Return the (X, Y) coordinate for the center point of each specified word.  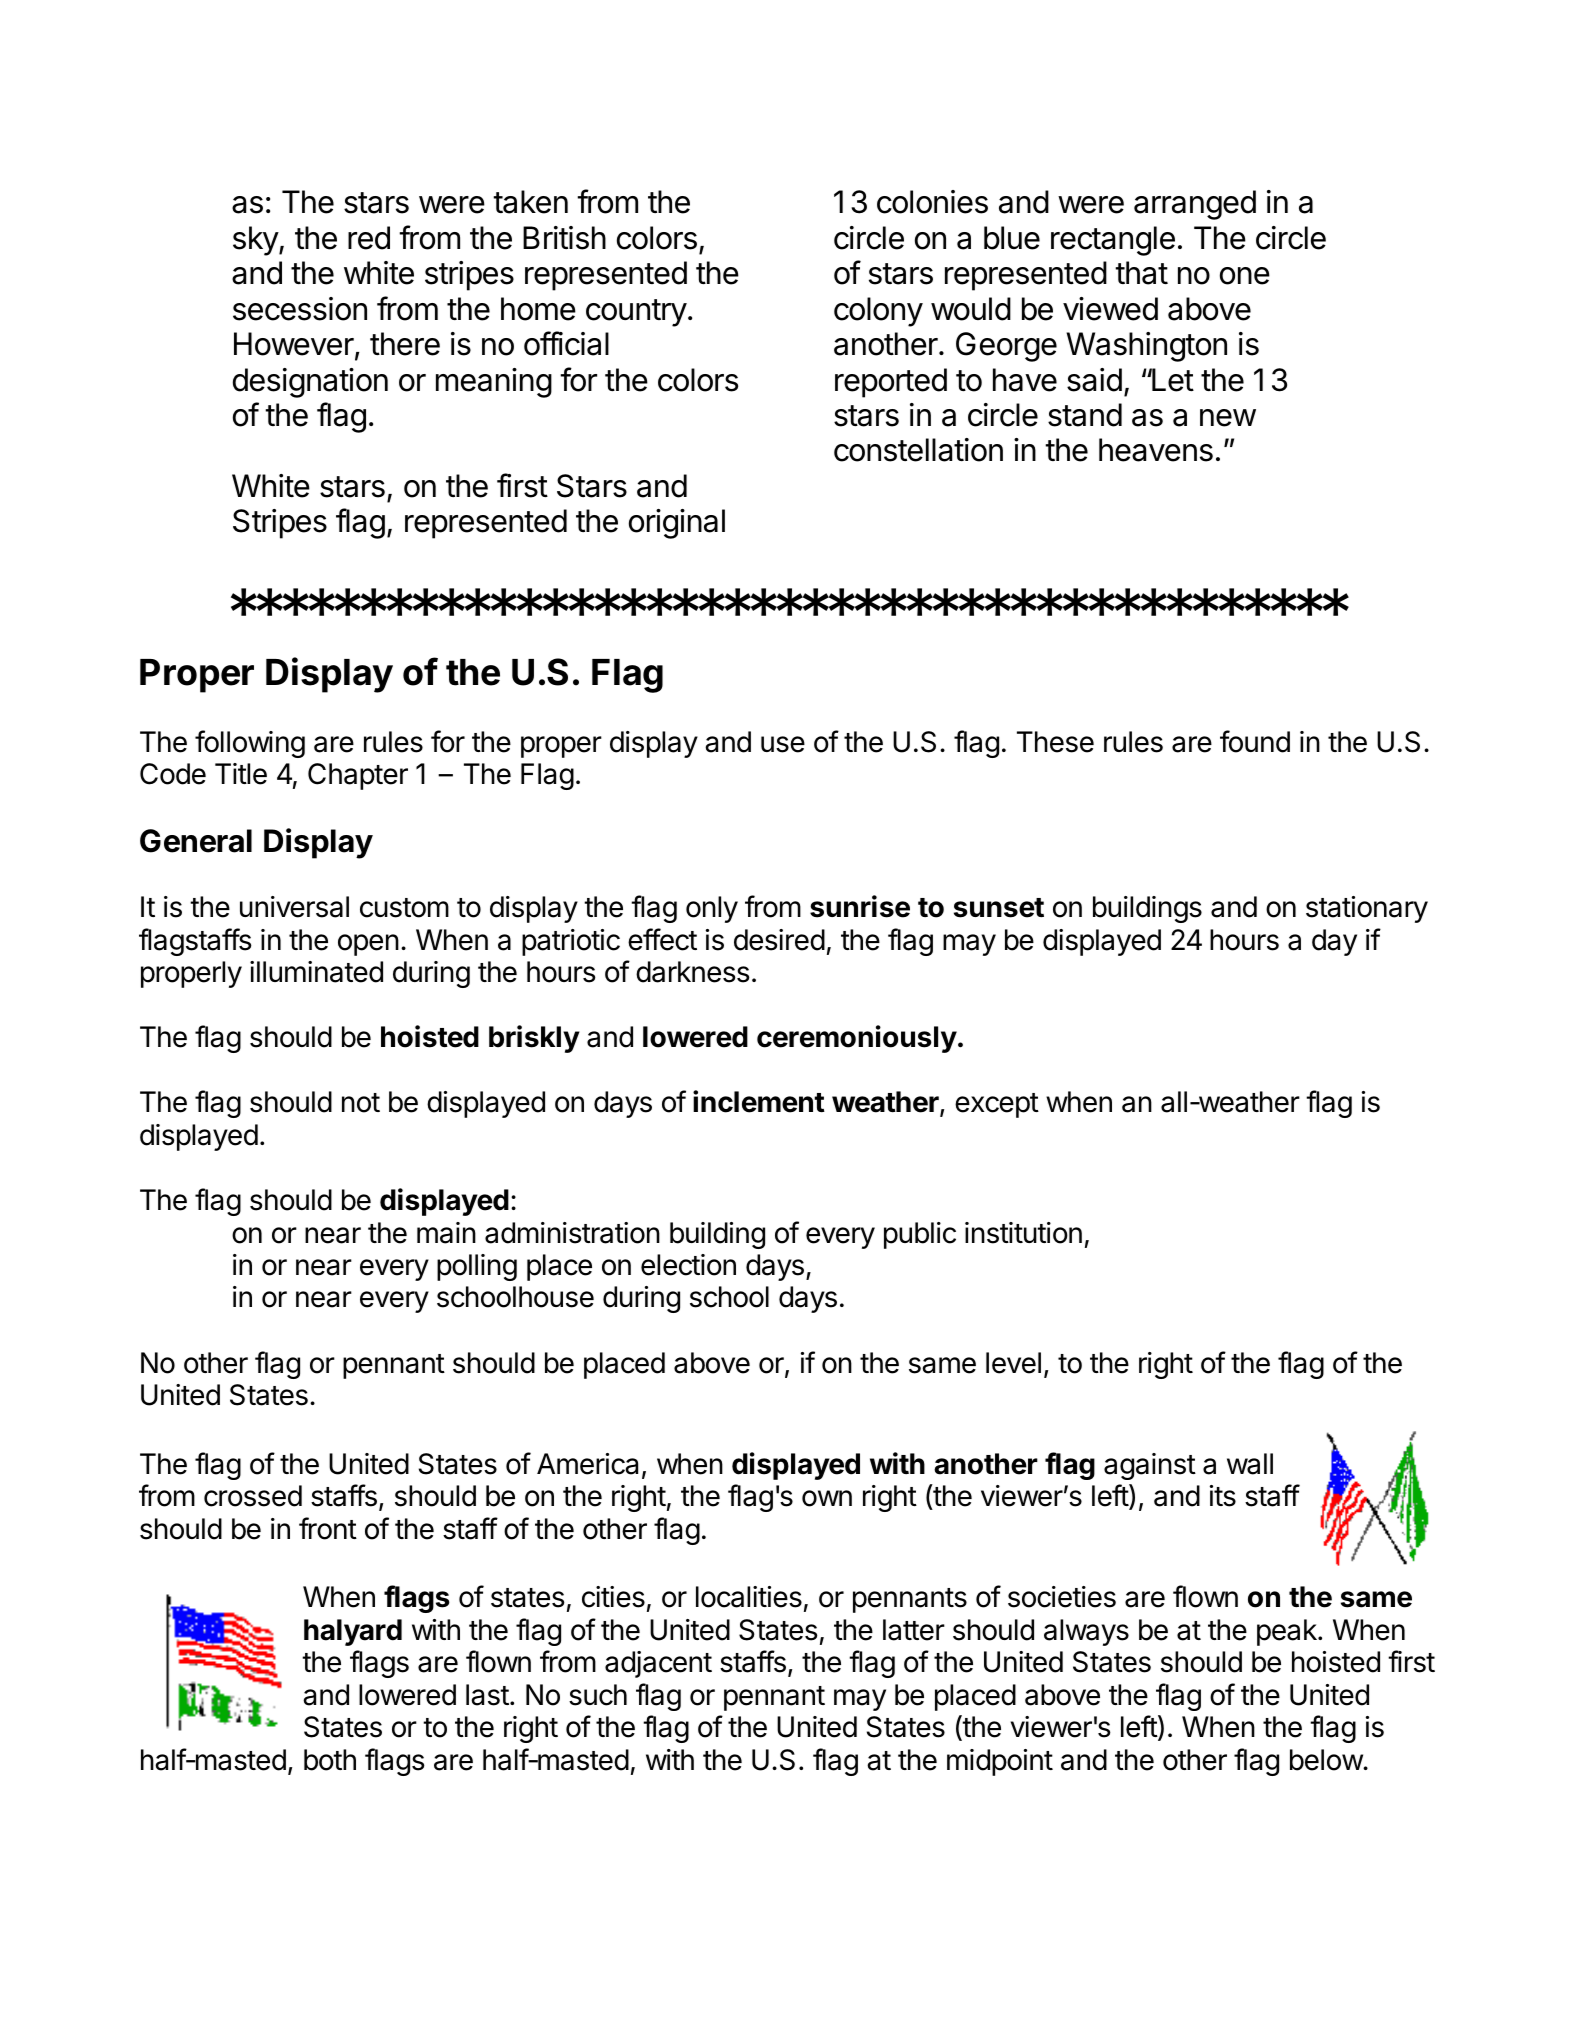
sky (256, 241)
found (1255, 741)
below (1327, 1760)
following (250, 744)
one (1245, 276)
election (688, 1265)
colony (878, 312)
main (446, 1233)
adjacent (658, 1664)
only (712, 909)
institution (1023, 1233)
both (330, 1760)
